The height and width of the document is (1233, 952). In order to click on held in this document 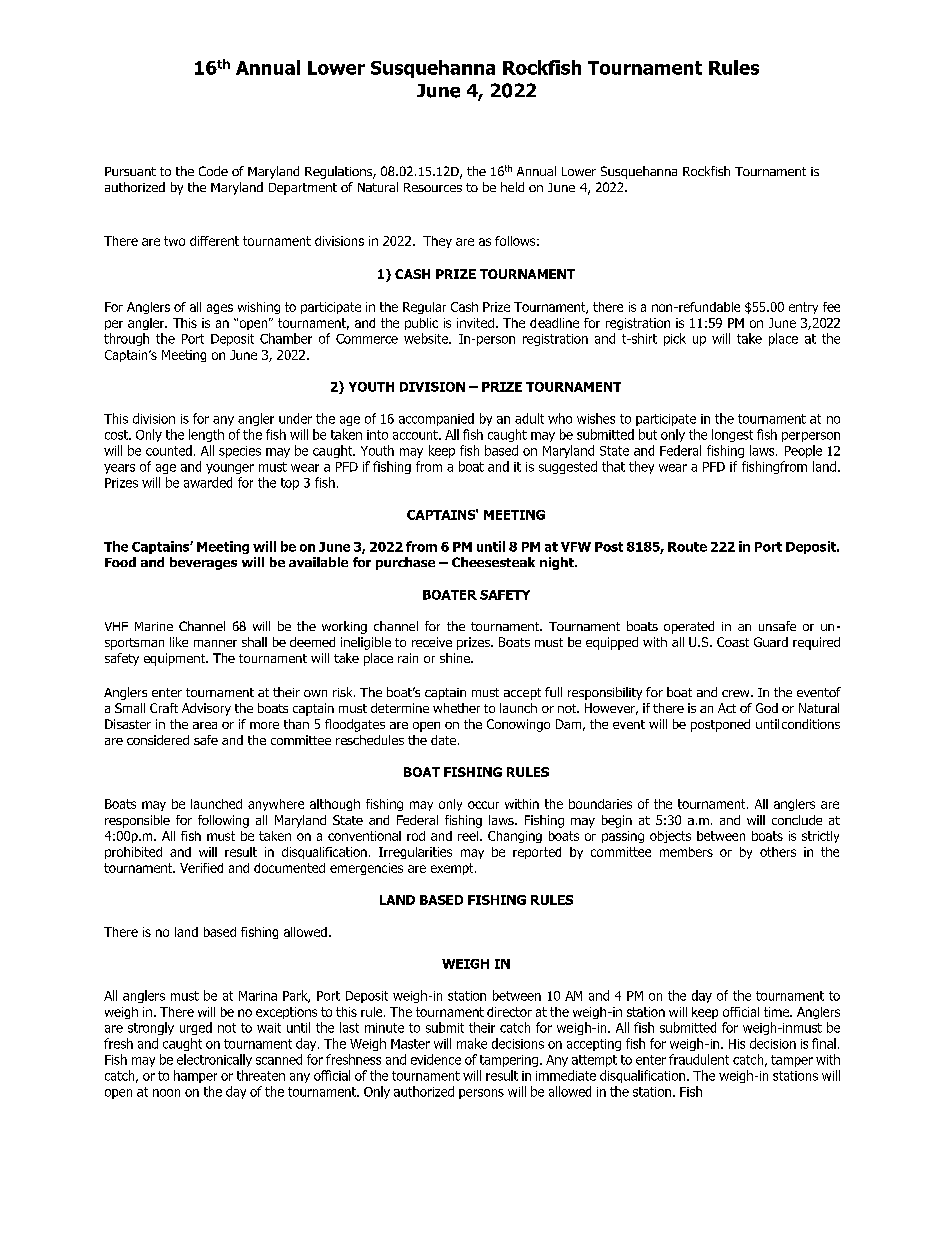, I will do `click(512, 187)`.
